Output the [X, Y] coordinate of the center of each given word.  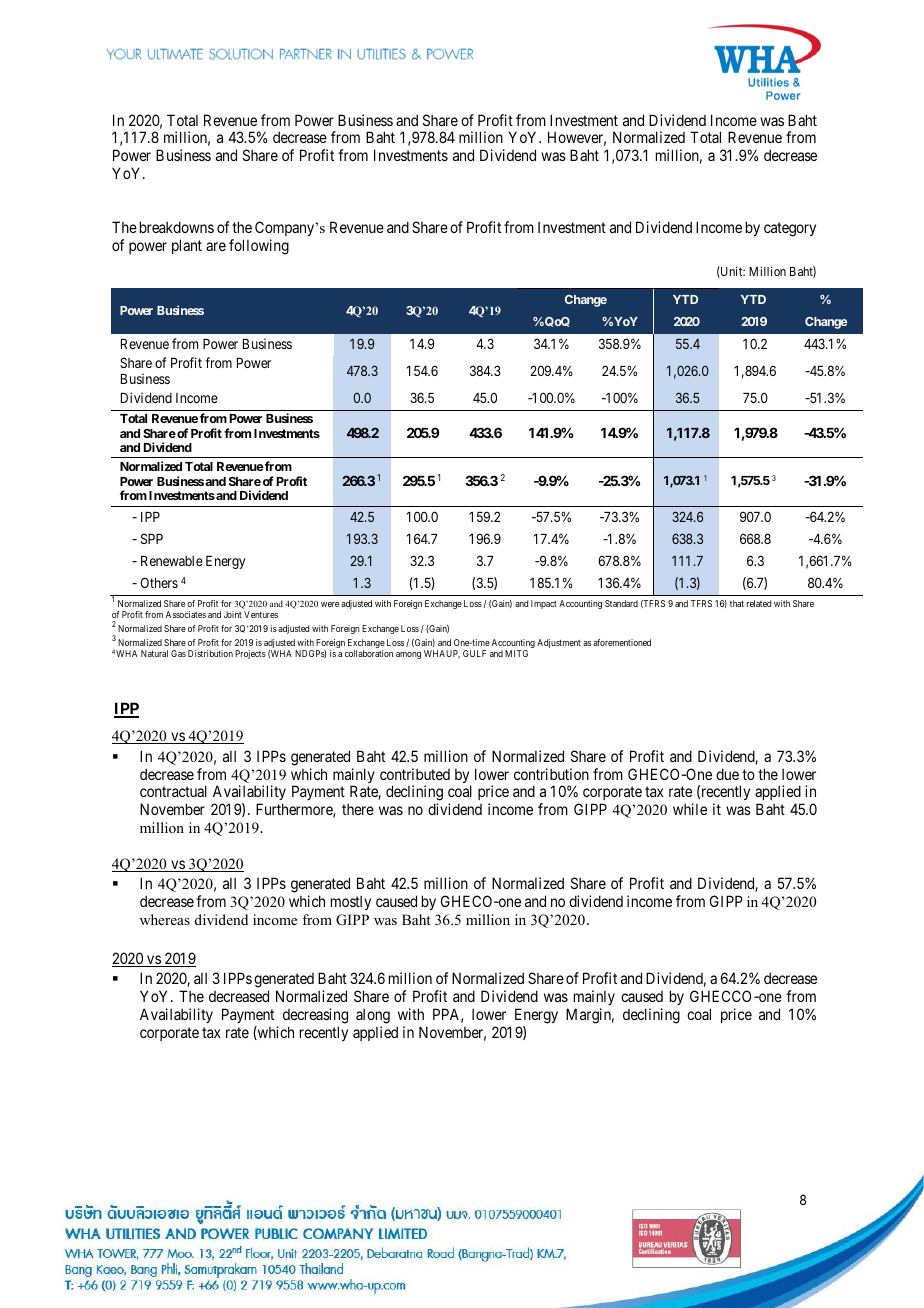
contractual [173, 791]
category [790, 230]
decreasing [315, 1016]
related [759, 603]
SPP [152, 538]
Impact [544, 604]
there [358, 809]
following [259, 247]
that [737, 603]
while [690, 809]
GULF [474, 653]
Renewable [172, 561]
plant [187, 246]
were [330, 604]
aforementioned [622, 642]
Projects [250, 654]
